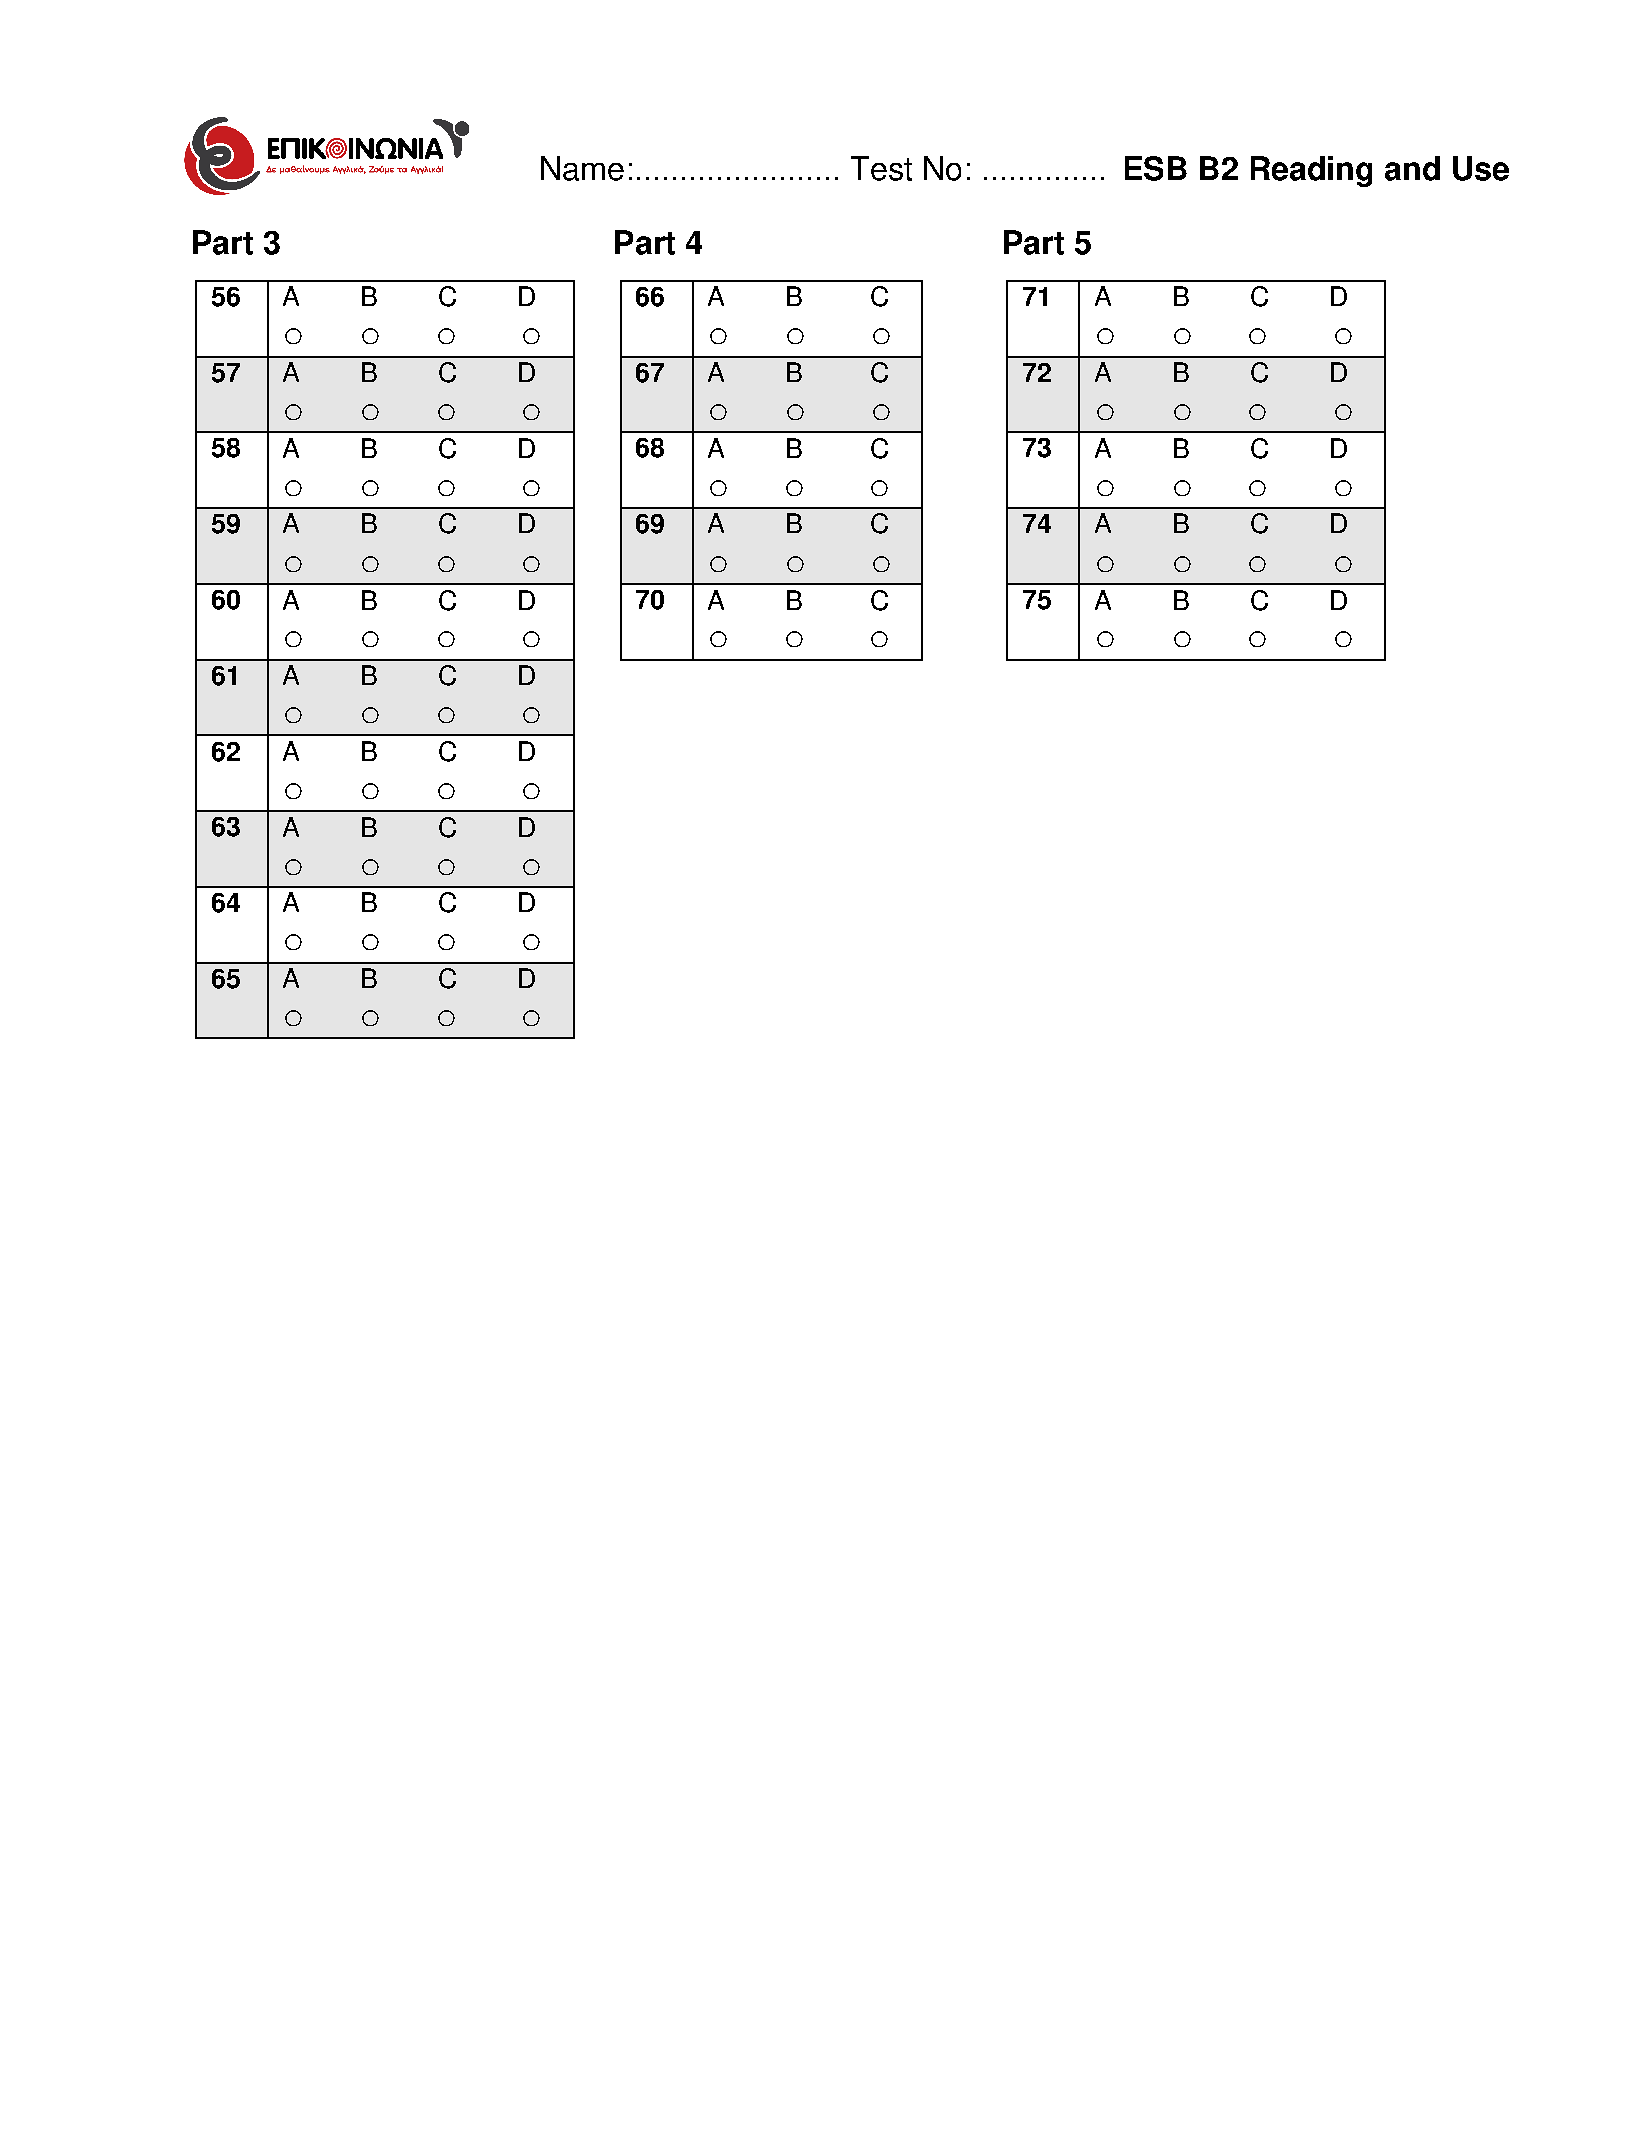 The image size is (1650, 2135). I want to click on ESB, so click(1156, 168).
